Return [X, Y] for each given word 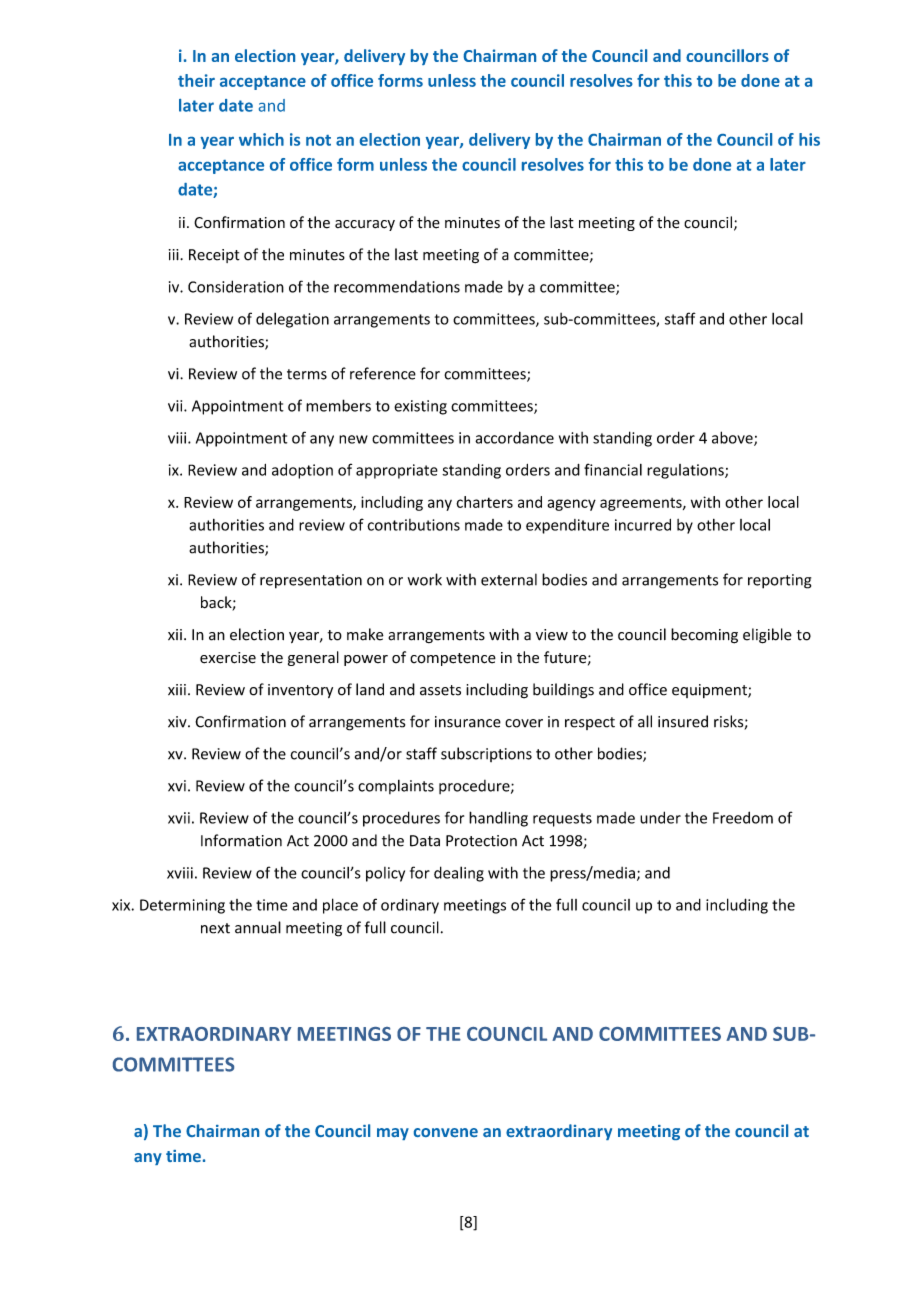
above [733, 438]
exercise [228, 658]
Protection [481, 841]
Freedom [743, 817]
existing [420, 407]
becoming [704, 636]
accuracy [365, 225]
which [261, 139]
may [393, 1134]
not [318, 140]
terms [307, 374]
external [509, 579]
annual [258, 927]
